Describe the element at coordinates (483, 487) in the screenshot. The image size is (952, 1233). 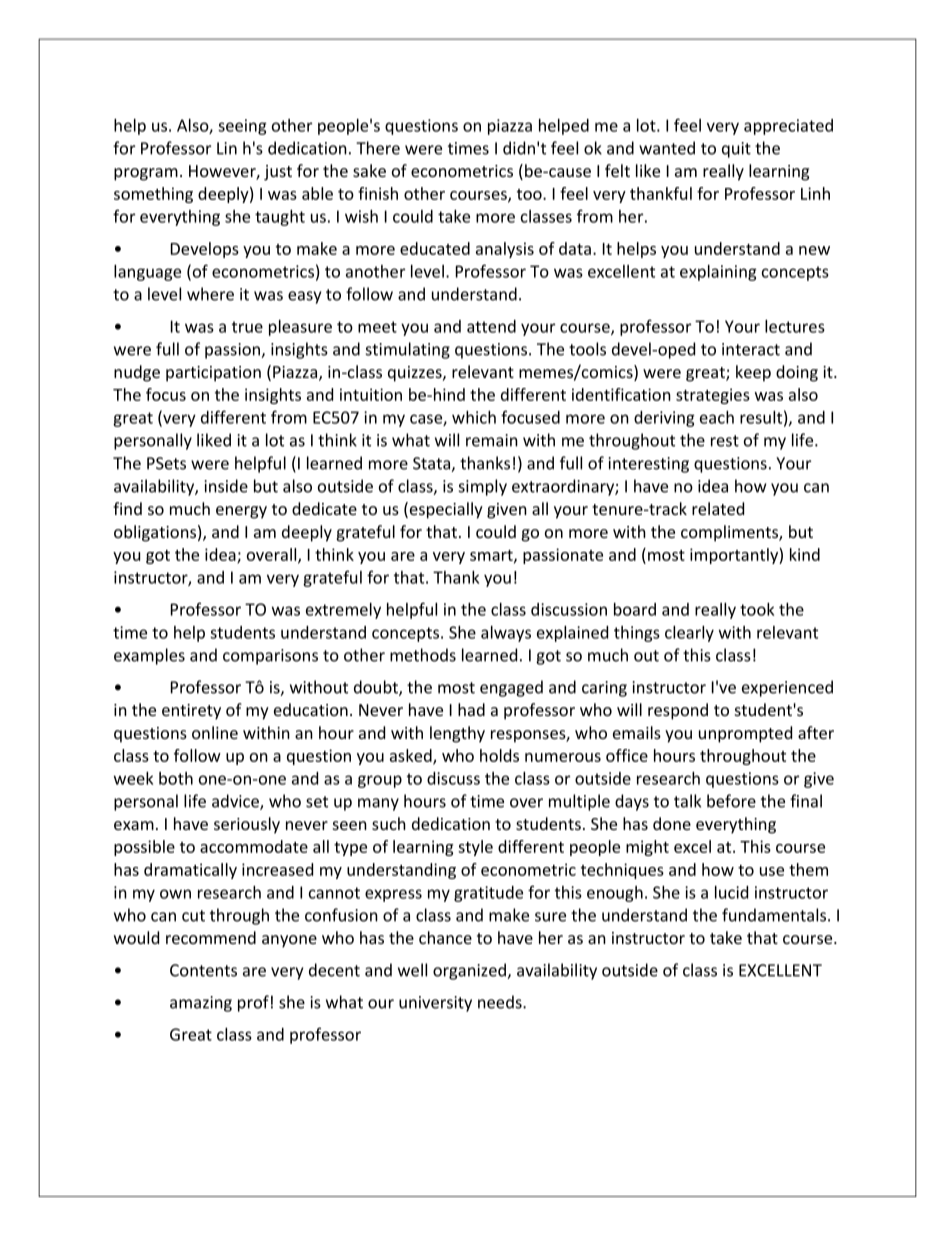
I see `simply` at that location.
